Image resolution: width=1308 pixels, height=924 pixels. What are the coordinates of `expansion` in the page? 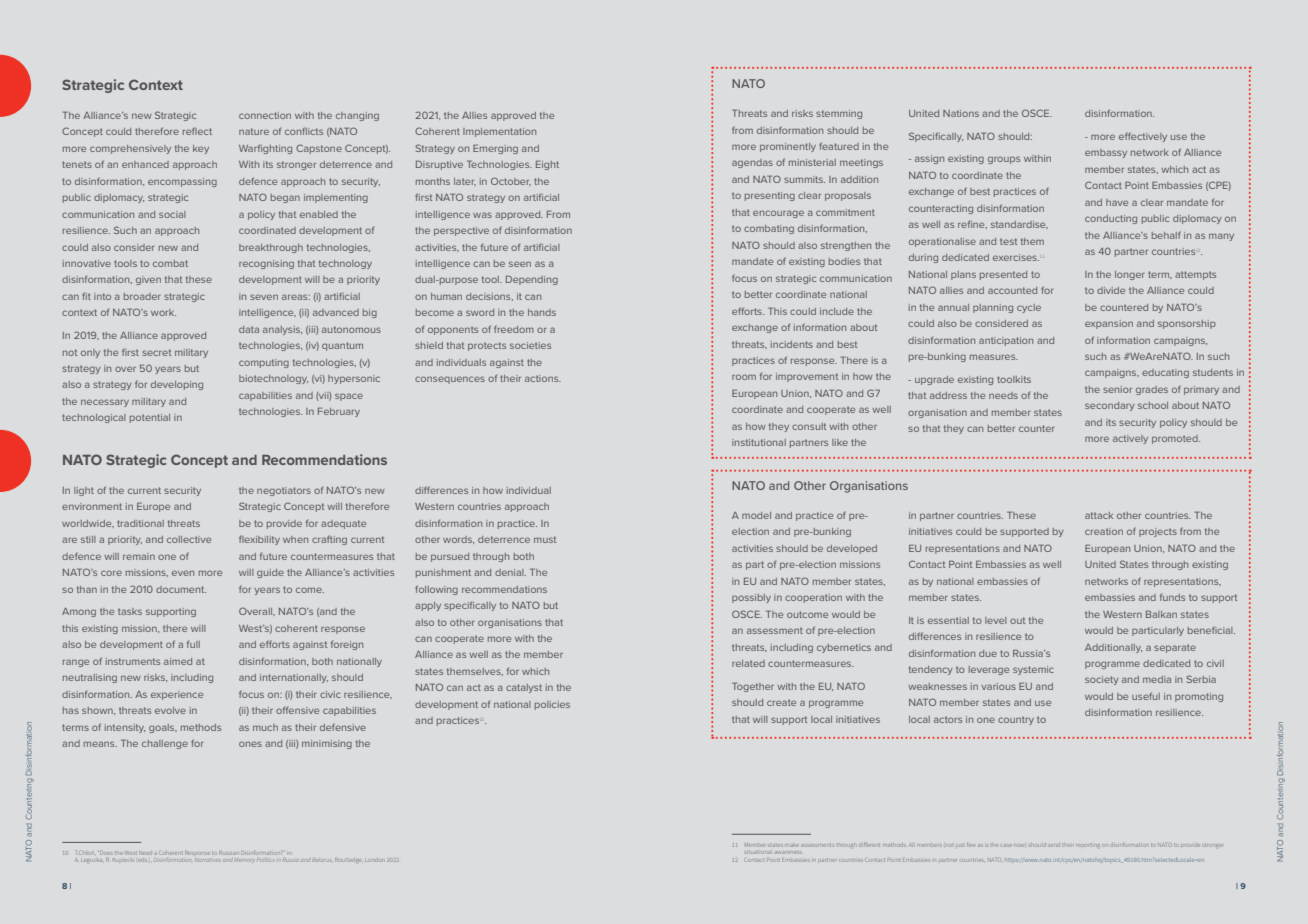 It's located at (1109, 324).
